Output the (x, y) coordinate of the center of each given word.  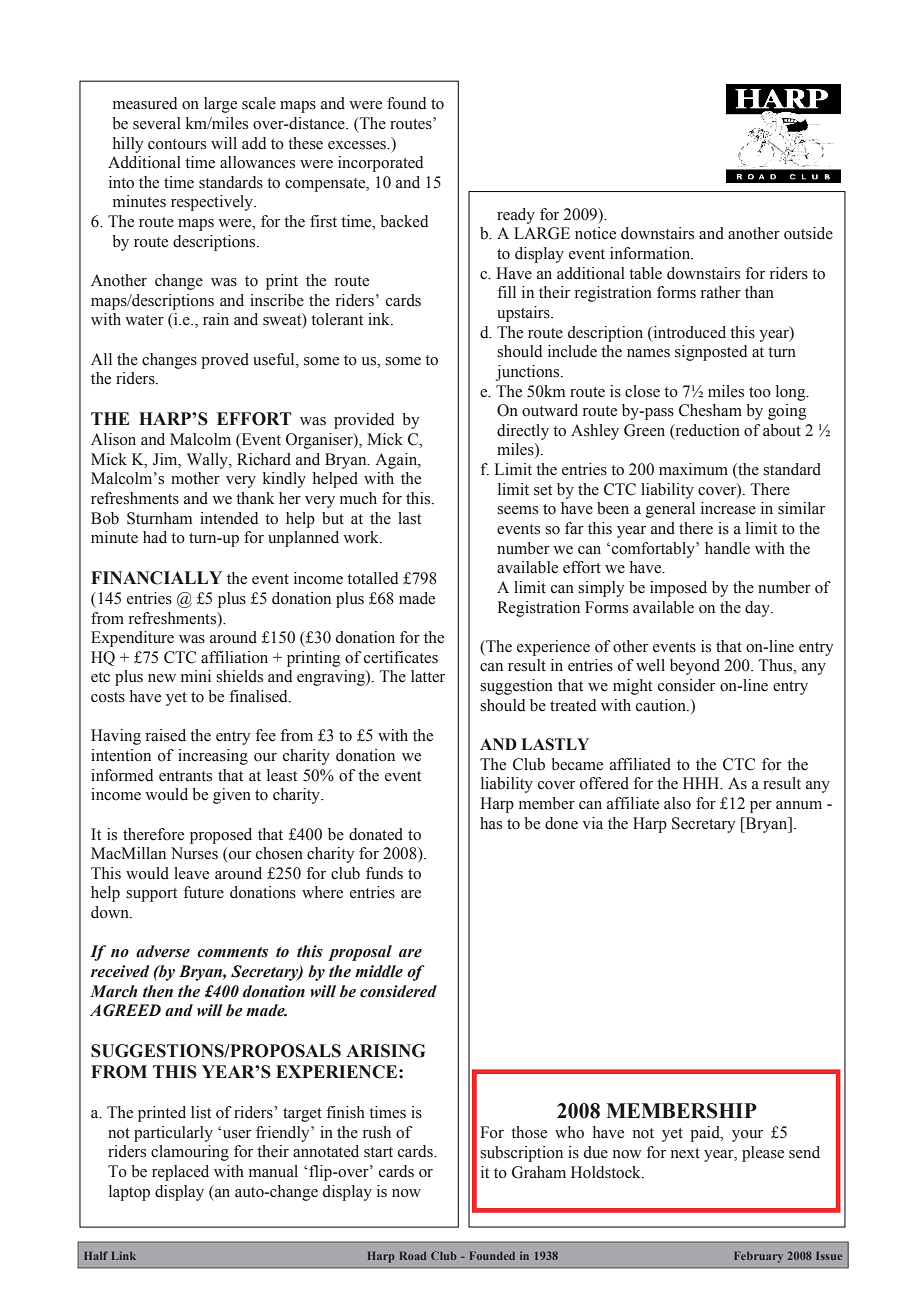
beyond (695, 667)
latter (428, 676)
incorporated (380, 164)
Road (412, 1255)
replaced (180, 1173)
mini (196, 676)
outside (808, 233)
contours (177, 144)
